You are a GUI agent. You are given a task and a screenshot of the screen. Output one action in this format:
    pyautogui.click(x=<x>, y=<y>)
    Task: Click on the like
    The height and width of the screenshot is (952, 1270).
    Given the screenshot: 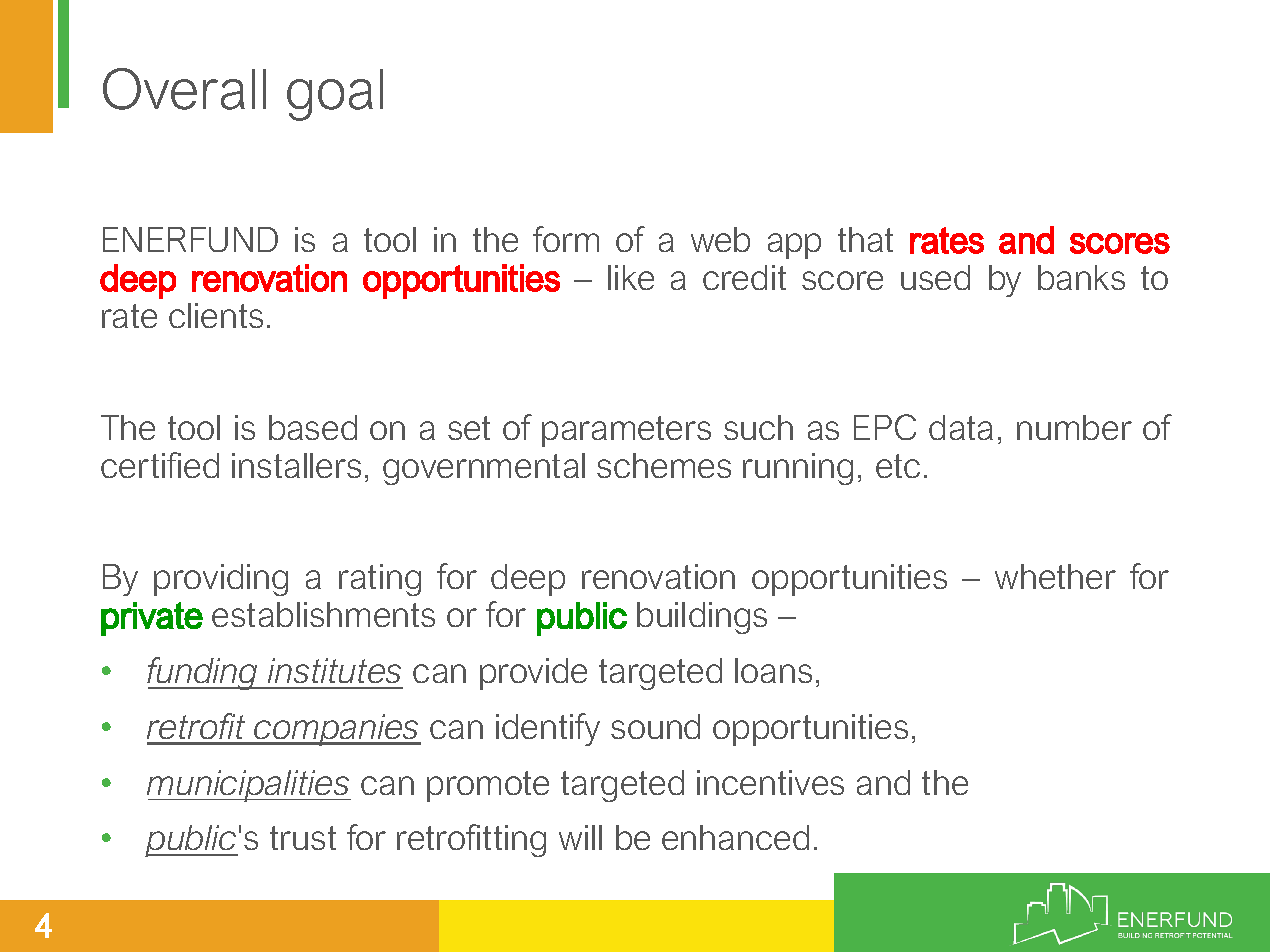 What is the action you would take?
    pyautogui.click(x=631, y=277)
